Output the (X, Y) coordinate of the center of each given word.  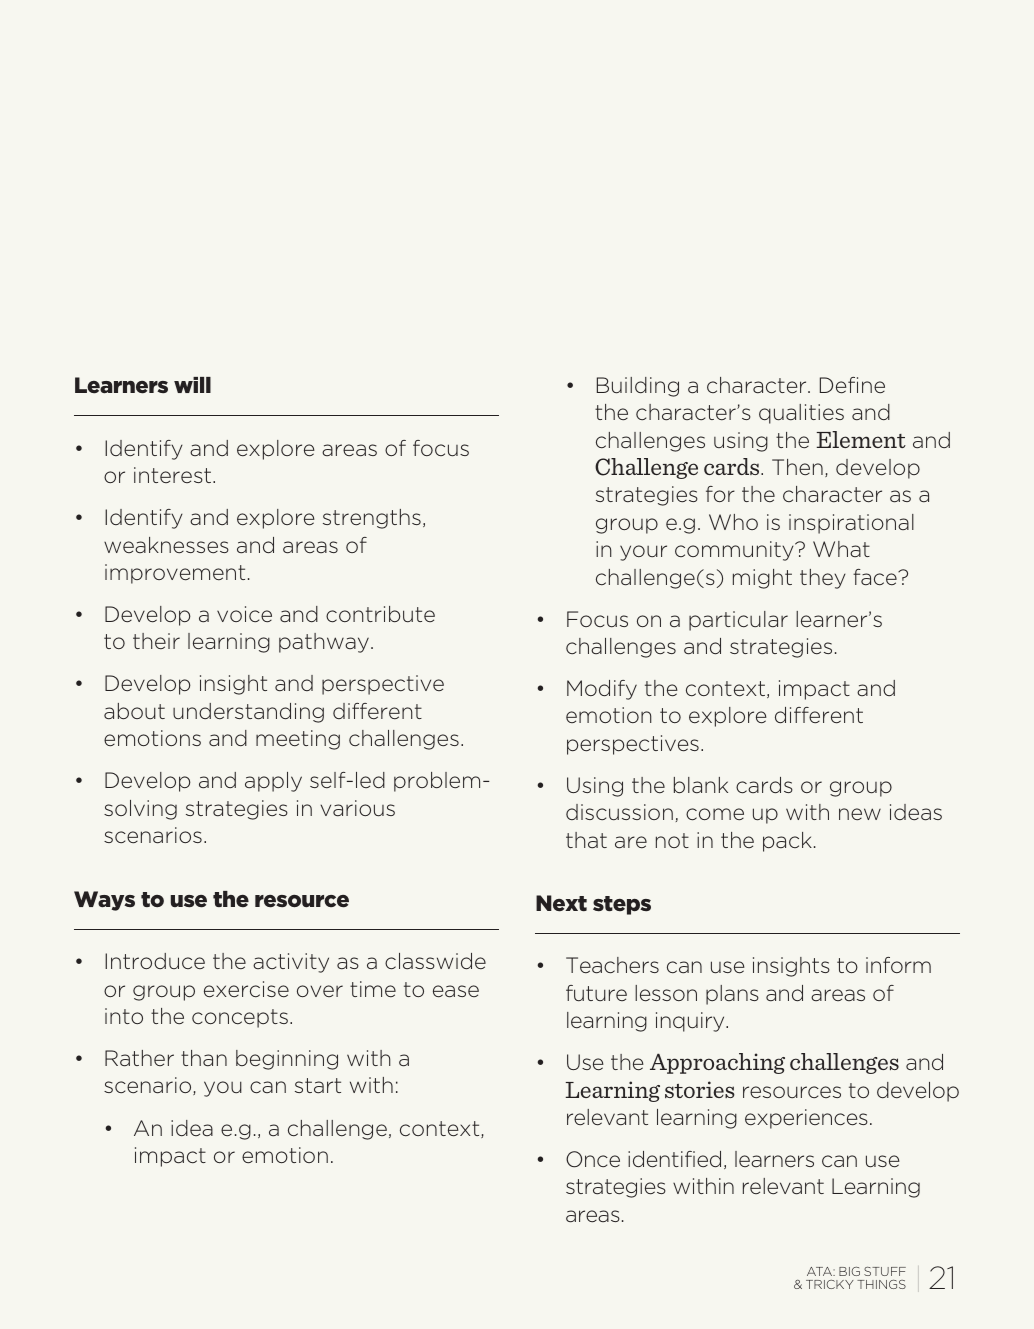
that (586, 840)
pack (787, 842)
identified (674, 1159)
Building (638, 387)
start (318, 1086)
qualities (801, 414)
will (192, 385)
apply (273, 782)
